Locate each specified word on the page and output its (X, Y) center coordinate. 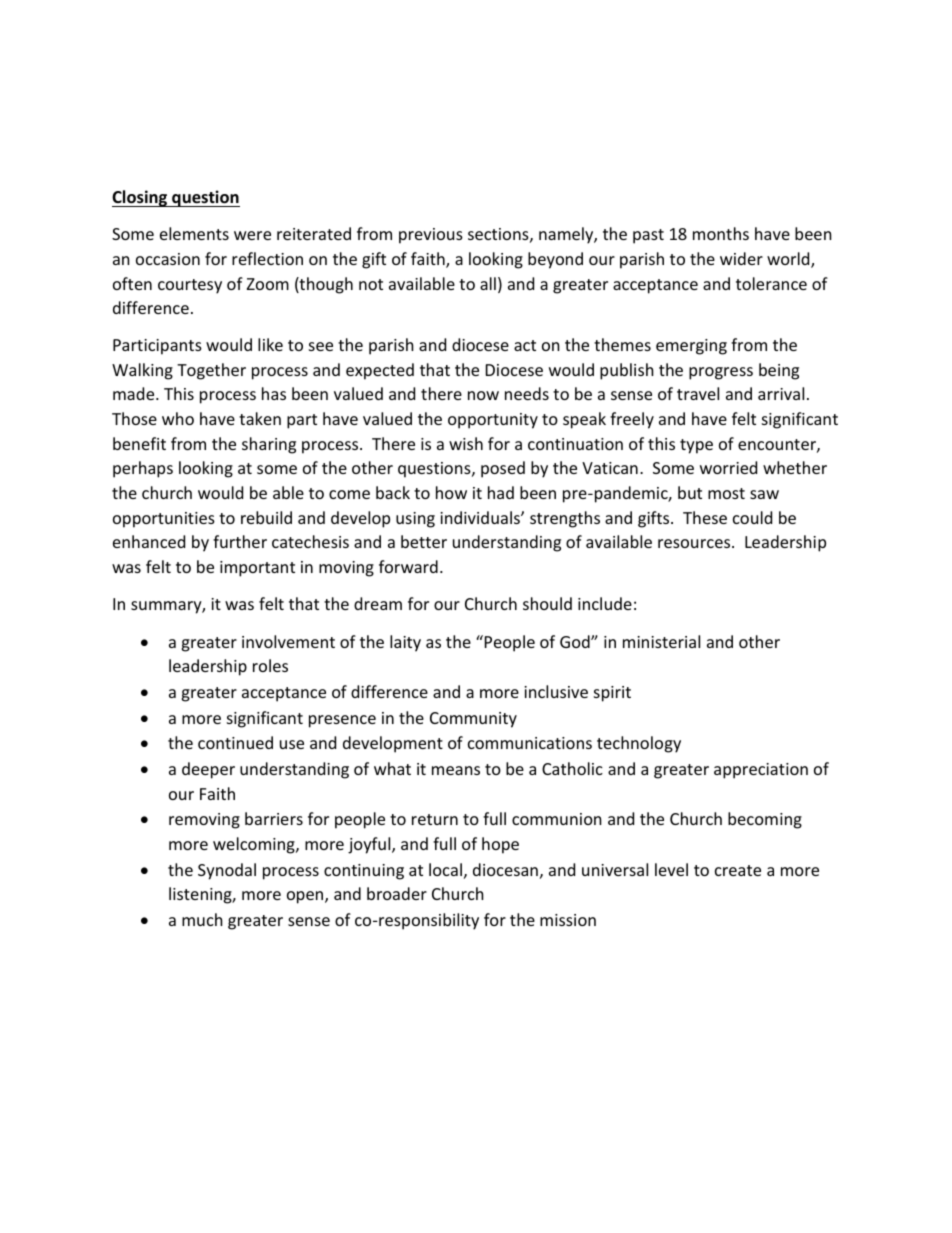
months (721, 233)
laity (405, 643)
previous (431, 236)
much (202, 919)
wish (466, 443)
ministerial (661, 641)
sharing (269, 445)
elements (194, 233)
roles (270, 665)
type (696, 446)
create (738, 870)
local (445, 869)
